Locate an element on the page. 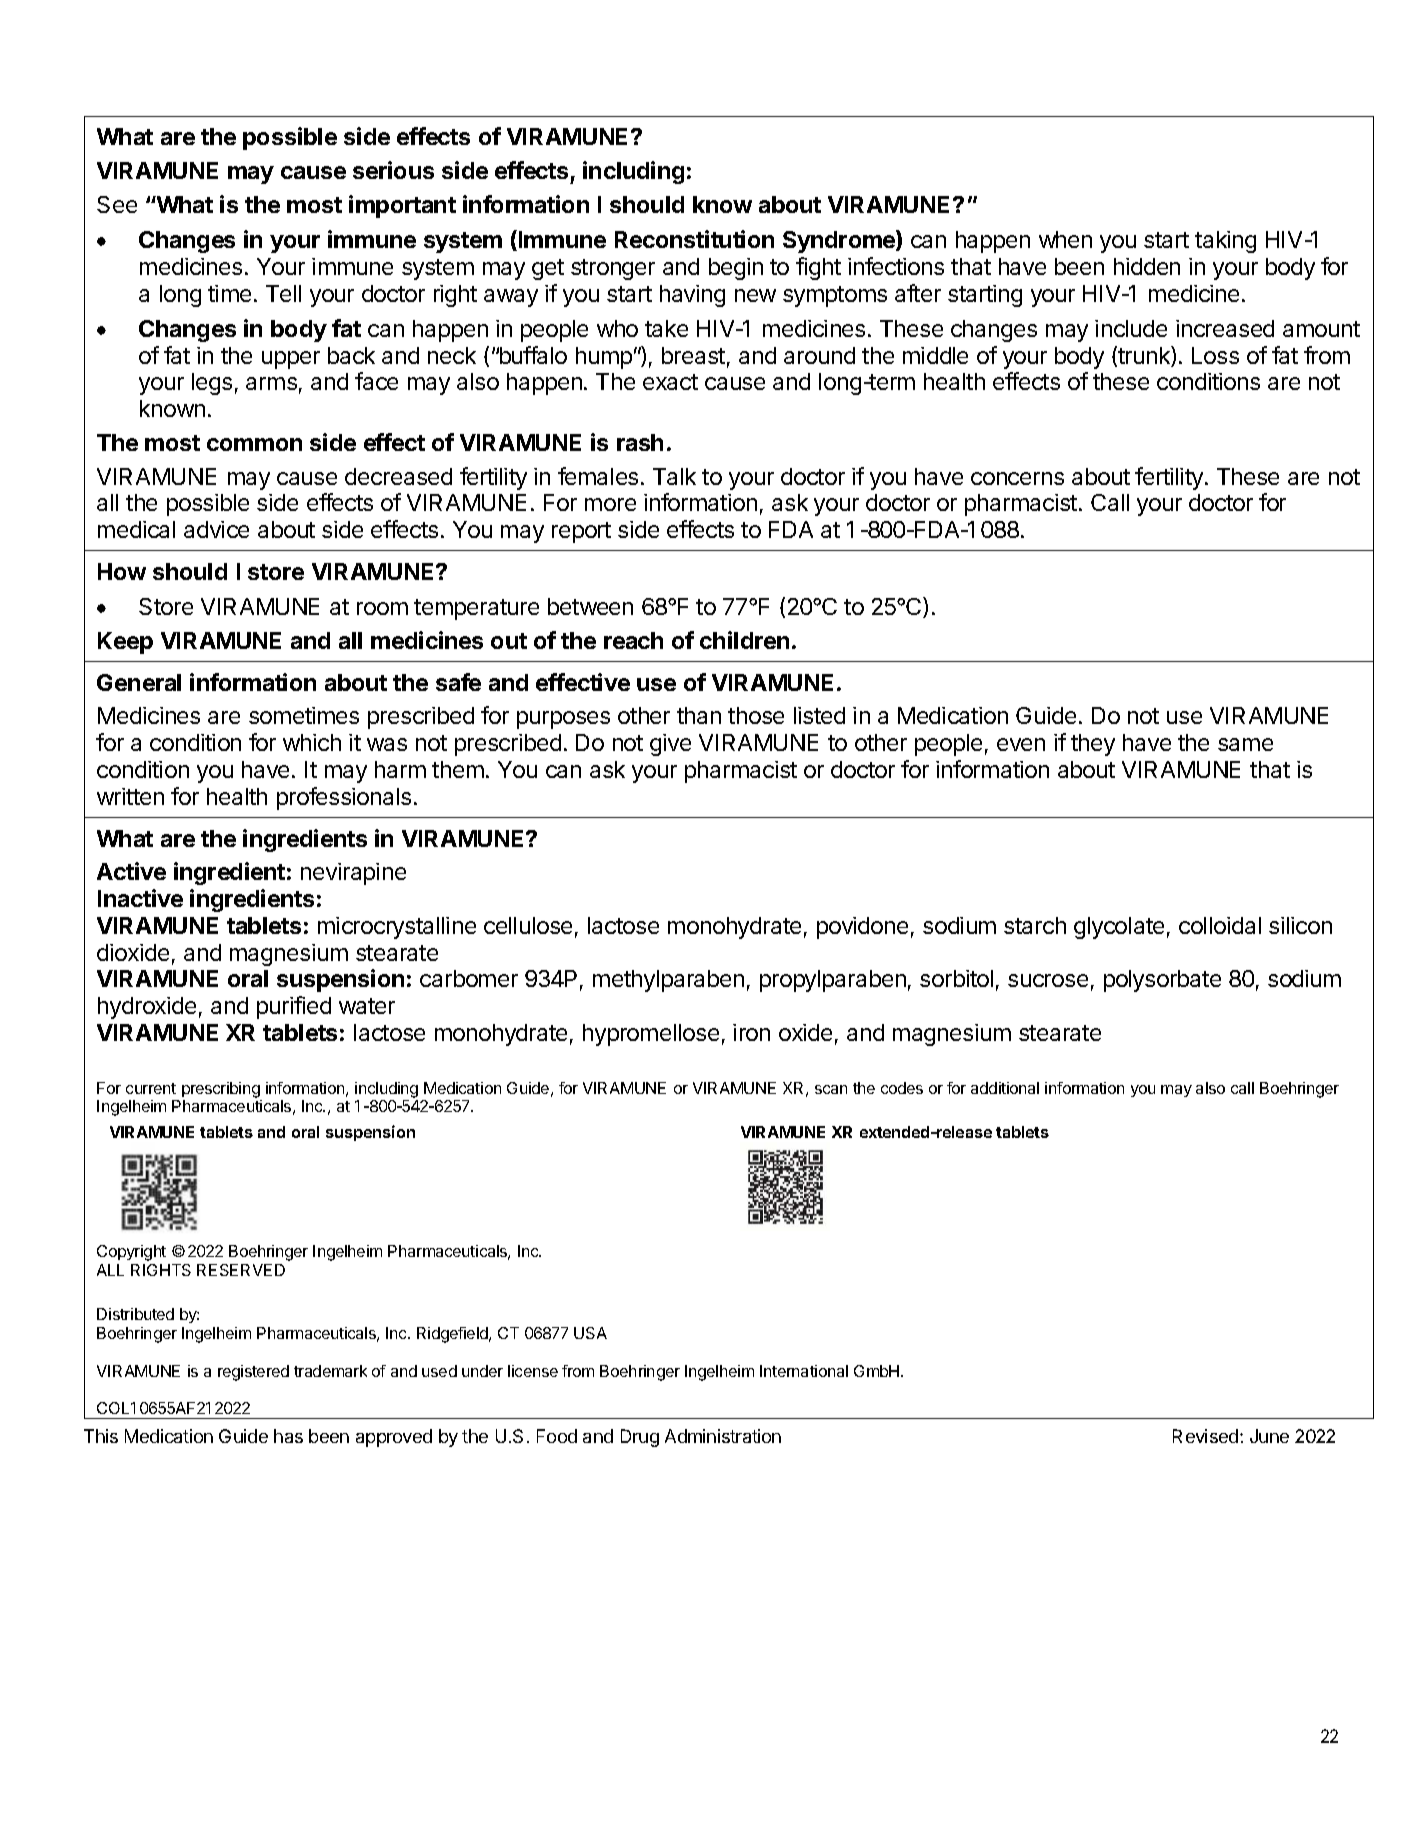  See is located at coordinates (117, 204).
